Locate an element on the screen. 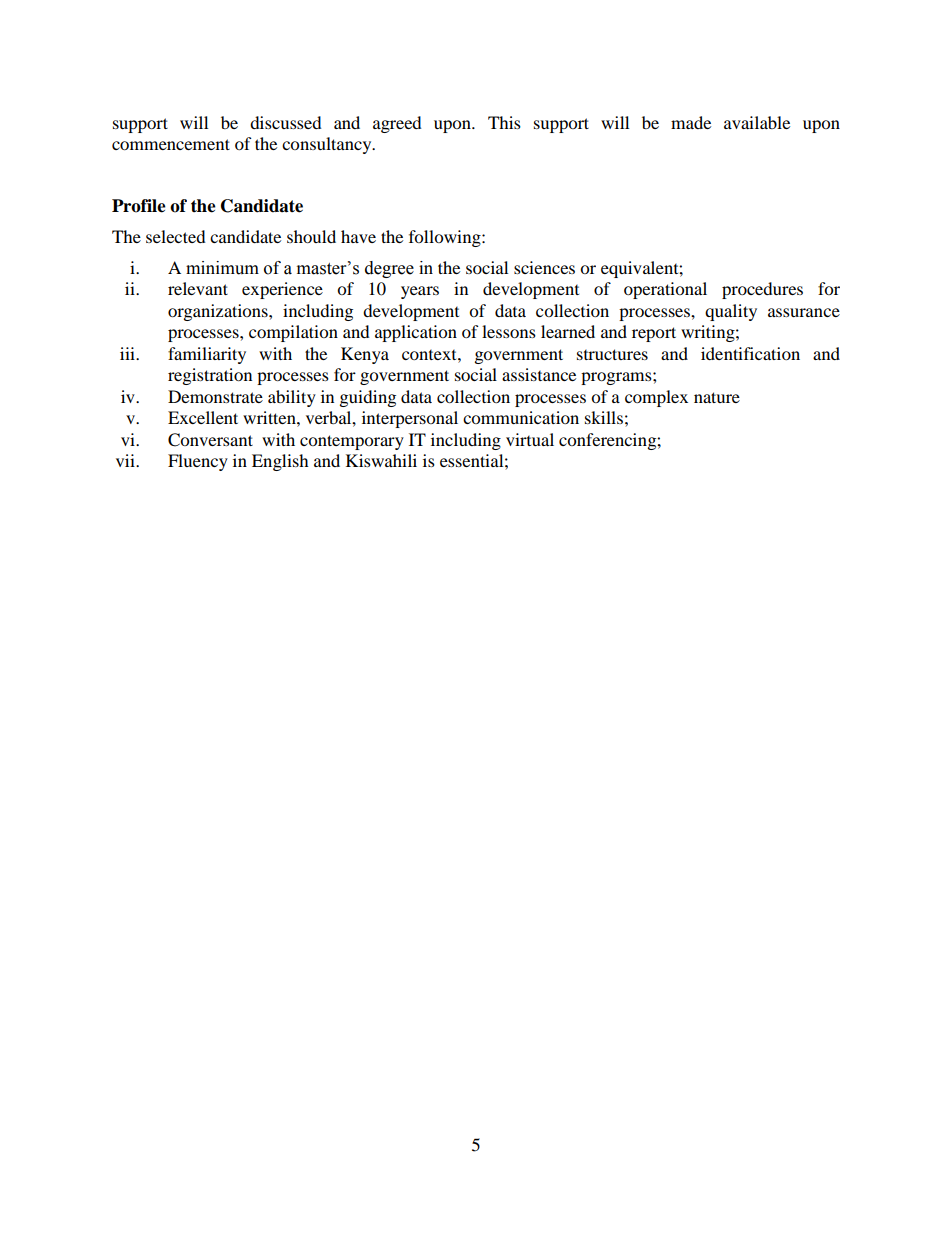  procedures is located at coordinates (762, 290).
